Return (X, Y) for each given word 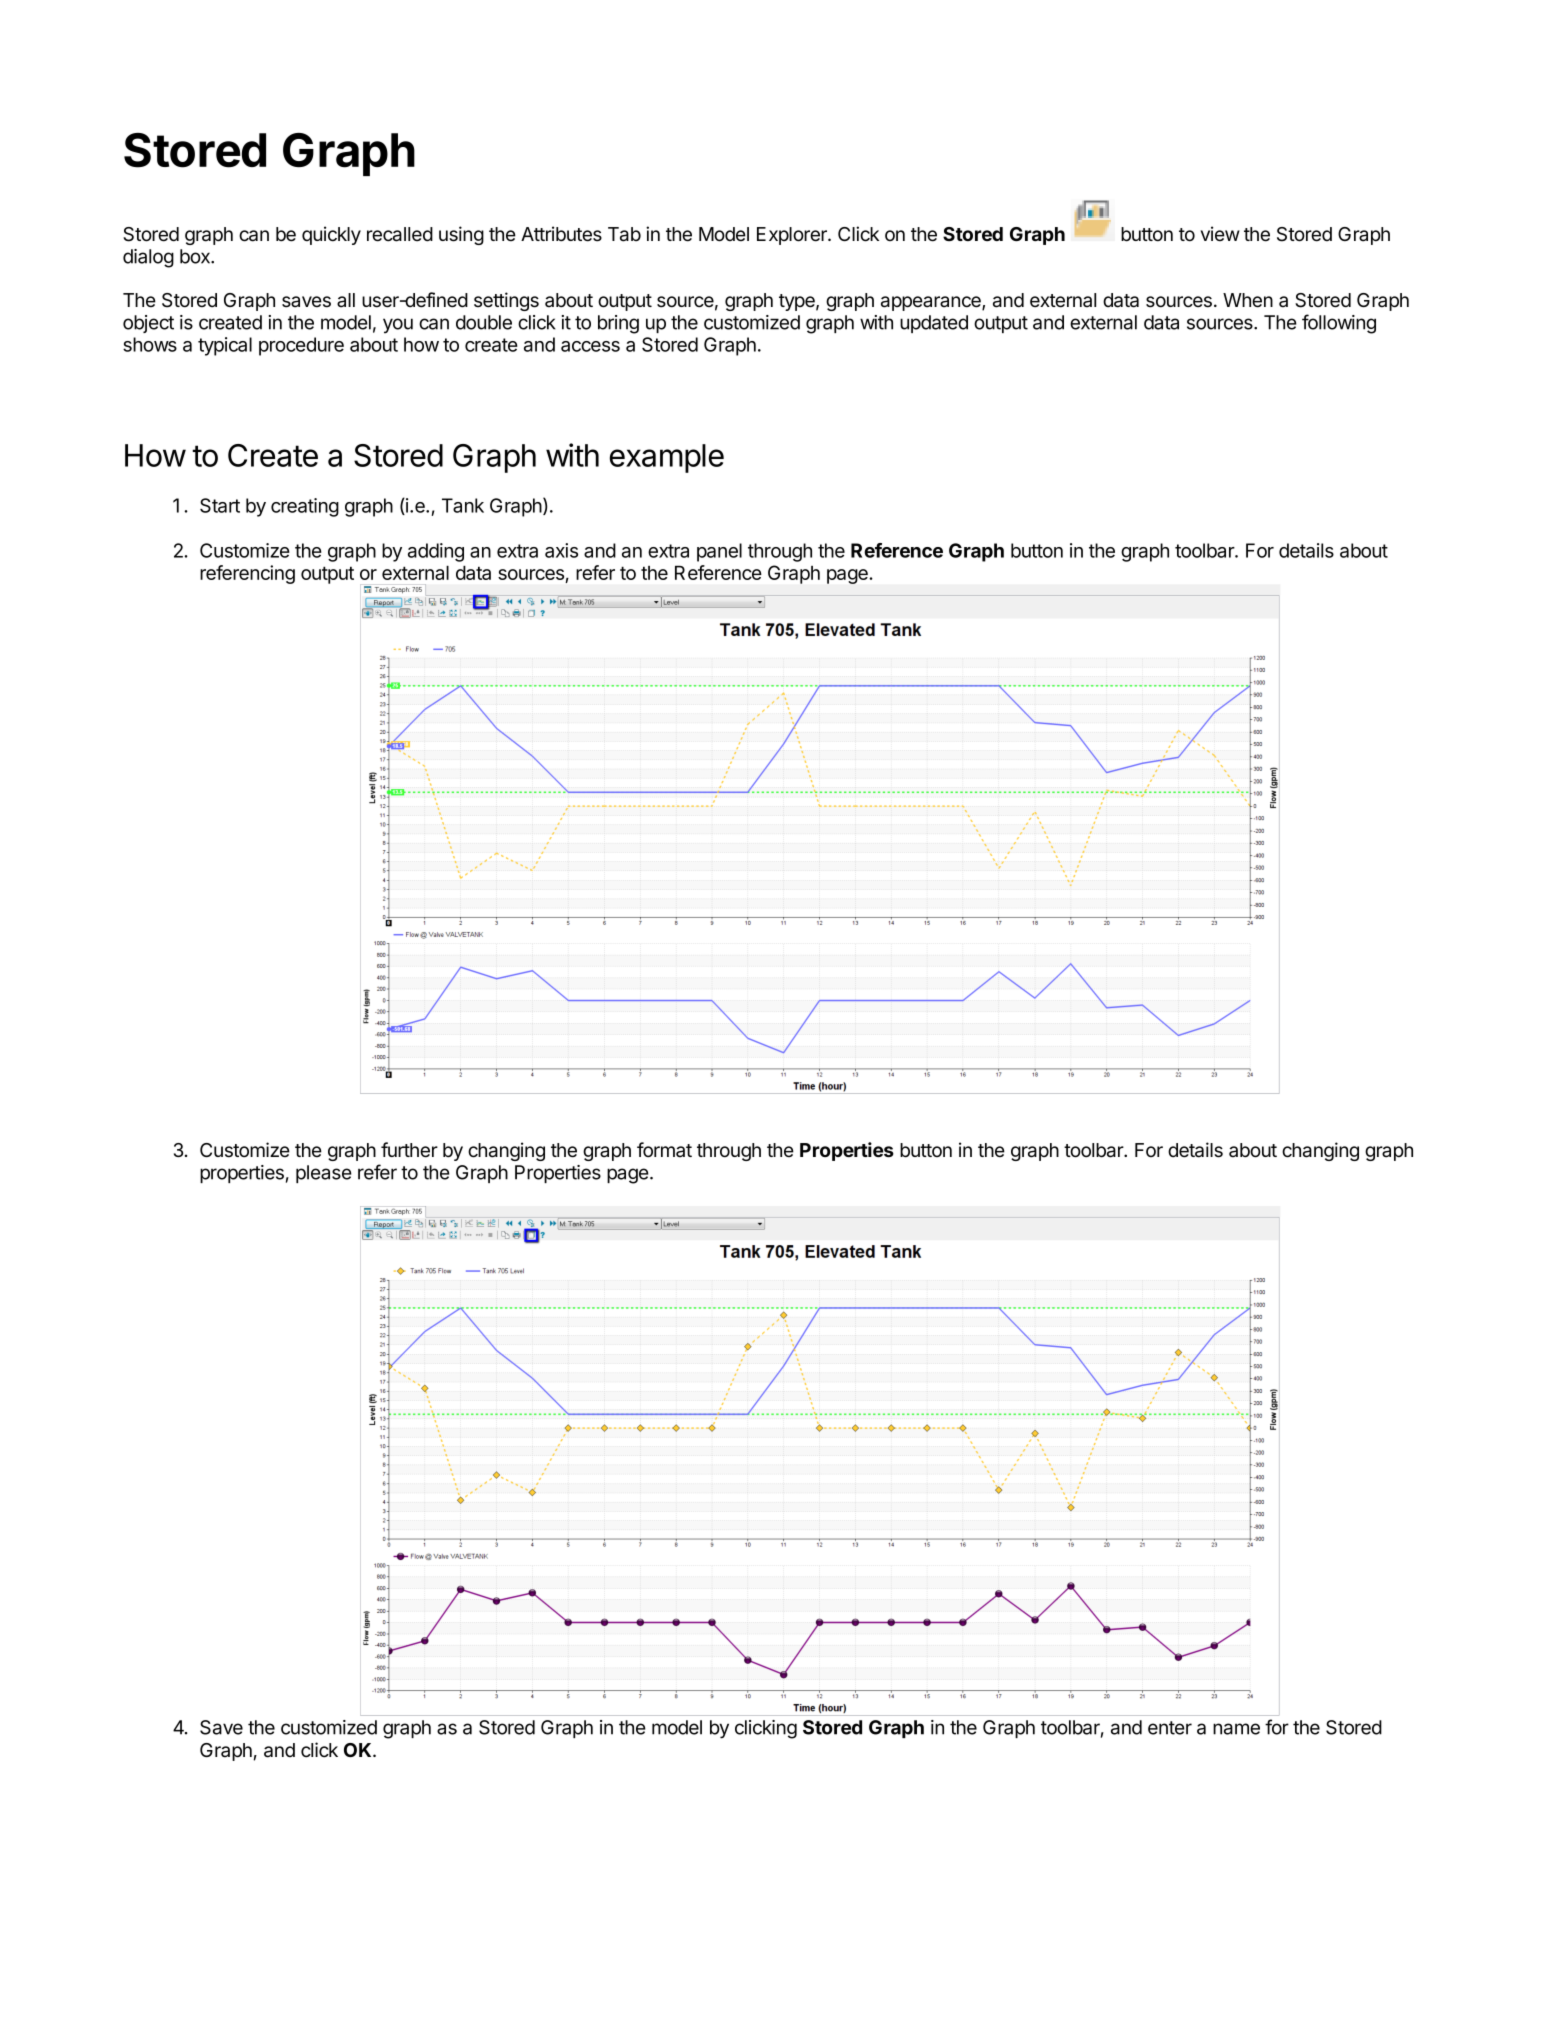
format (664, 1150)
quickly (331, 235)
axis (561, 550)
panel (719, 552)
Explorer (793, 236)
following (1339, 324)
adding (436, 552)
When (1248, 300)
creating (305, 507)
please (324, 1174)
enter (1170, 1728)
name (1236, 1729)
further (409, 1150)
